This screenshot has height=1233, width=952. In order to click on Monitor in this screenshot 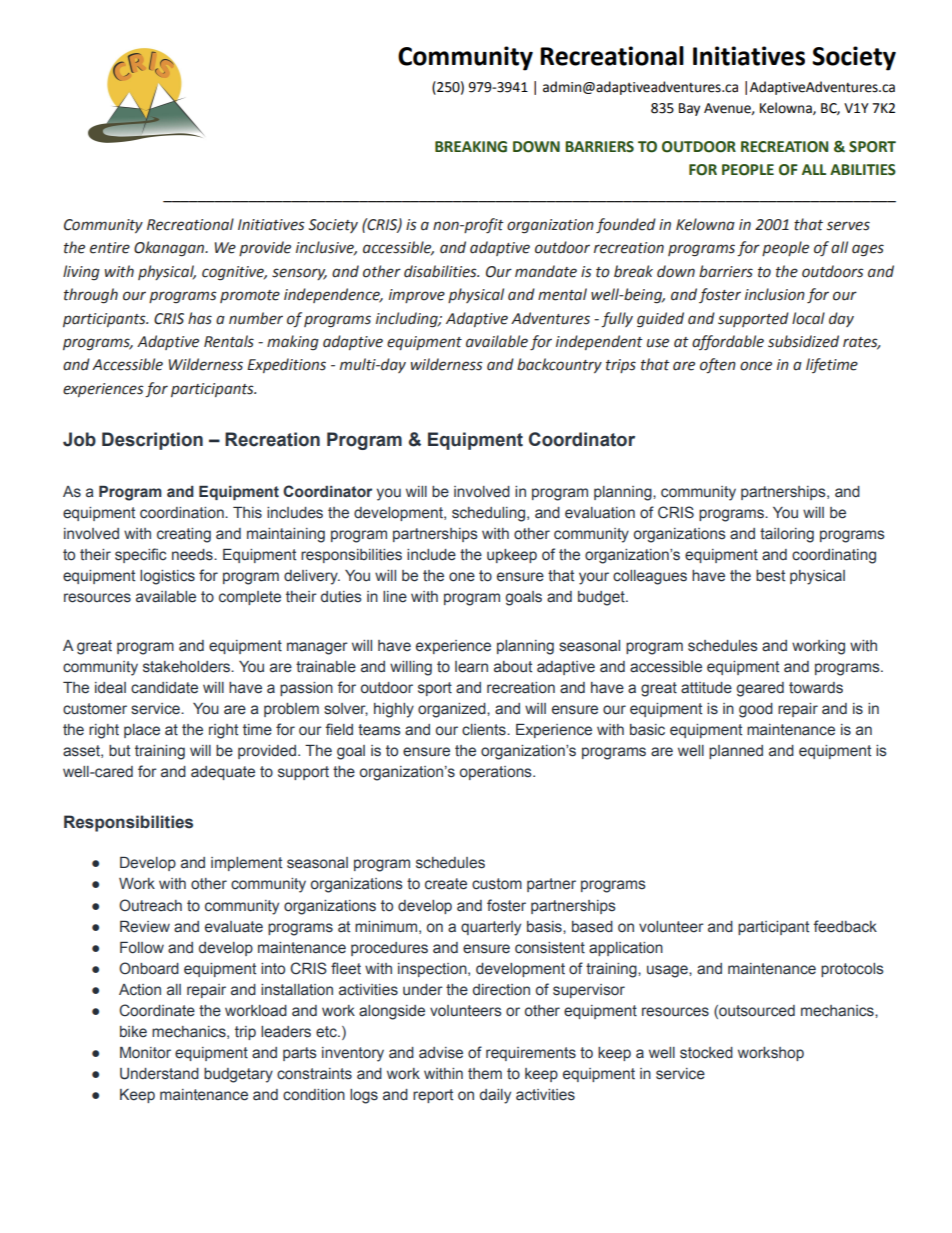, I will do `click(145, 1053)`.
